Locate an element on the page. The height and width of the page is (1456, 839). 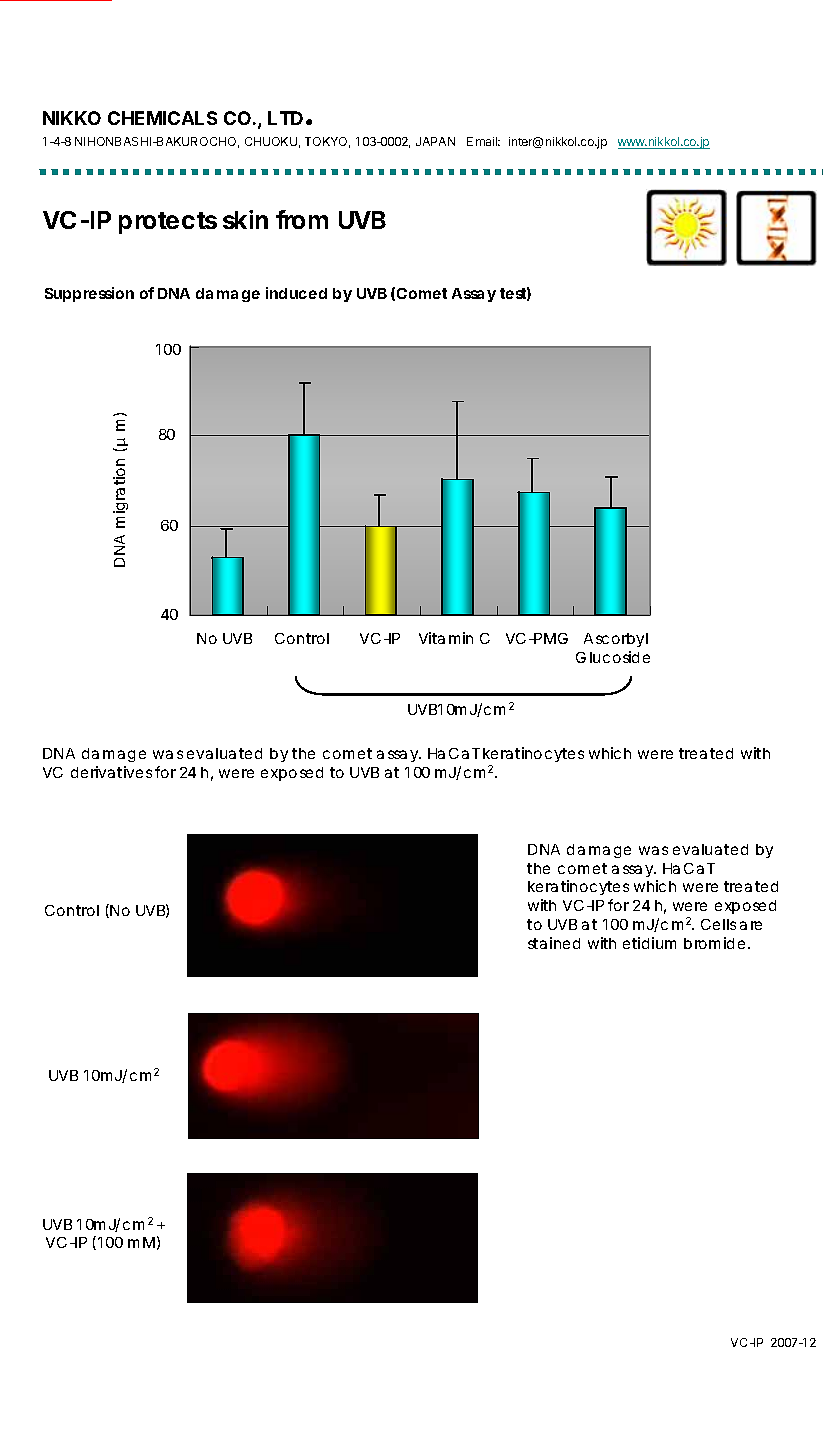
Cells is located at coordinates (718, 924).
